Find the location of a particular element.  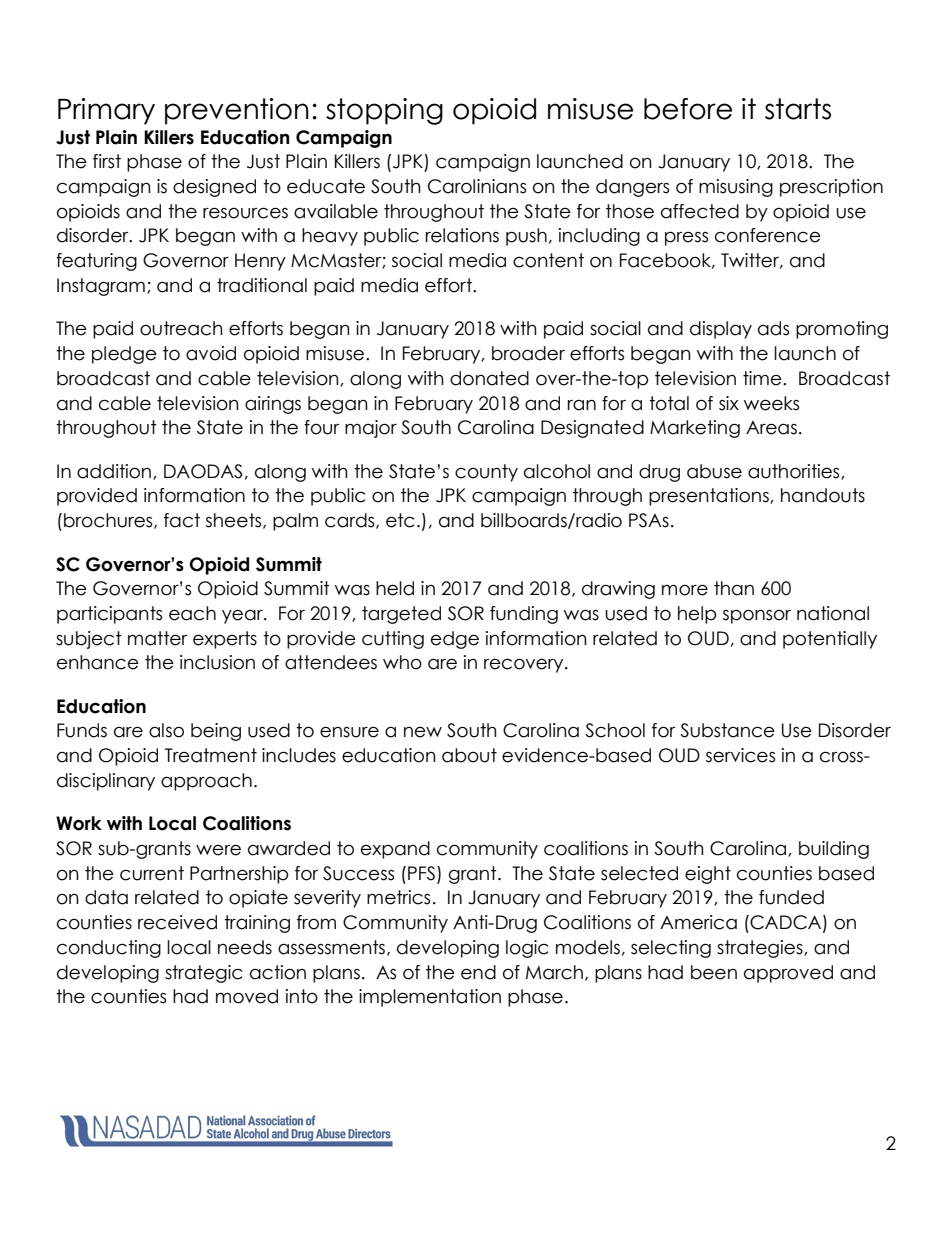

weeks is located at coordinates (771, 403).
